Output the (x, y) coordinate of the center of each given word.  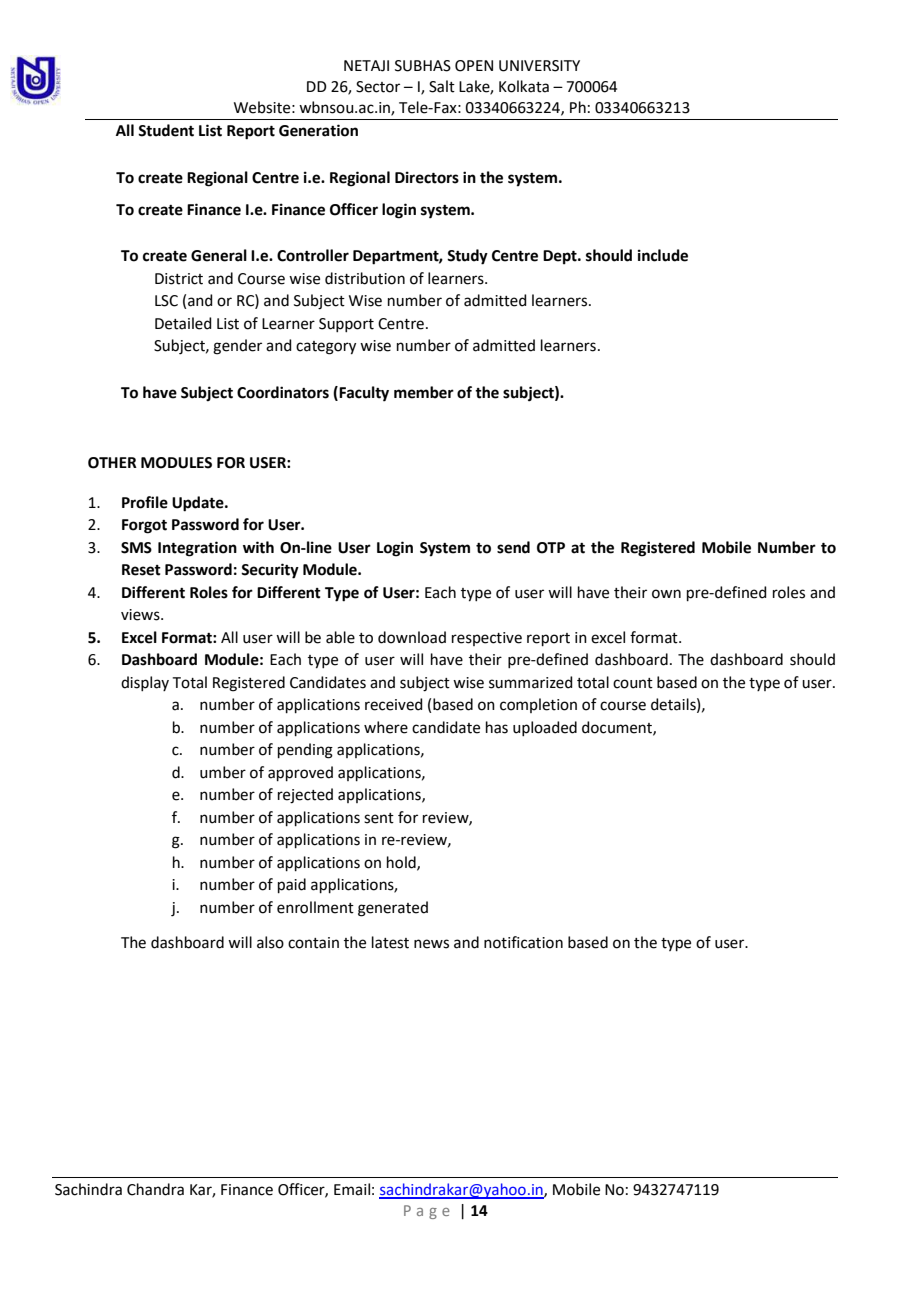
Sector (378, 87)
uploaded (545, 728)
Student (166, 130)
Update (199, 504)
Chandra (155, 1189)
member (424, 392)
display (145, 683)
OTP (551, 548)
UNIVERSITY (539, 66)
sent (379, 818)
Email (352, 1189)
